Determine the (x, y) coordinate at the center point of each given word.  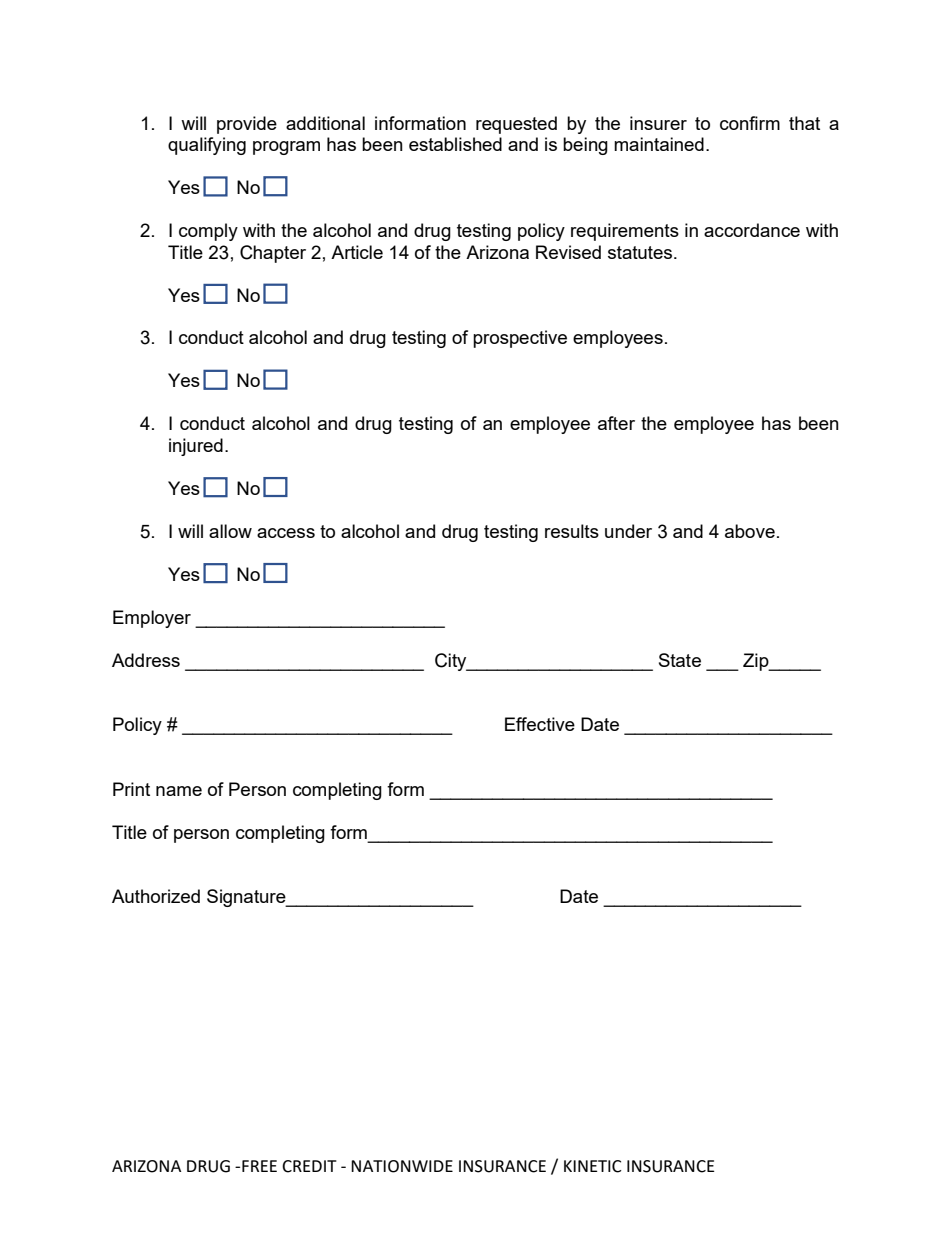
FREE (259, 1166)
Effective (540, 724)
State (680, 660)
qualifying (207, 146)
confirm (750, 123)
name (179, 791)
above (750, 531)
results (572, 531)
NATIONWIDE (402, 1166)
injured (196, 447)
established (455, 144)
